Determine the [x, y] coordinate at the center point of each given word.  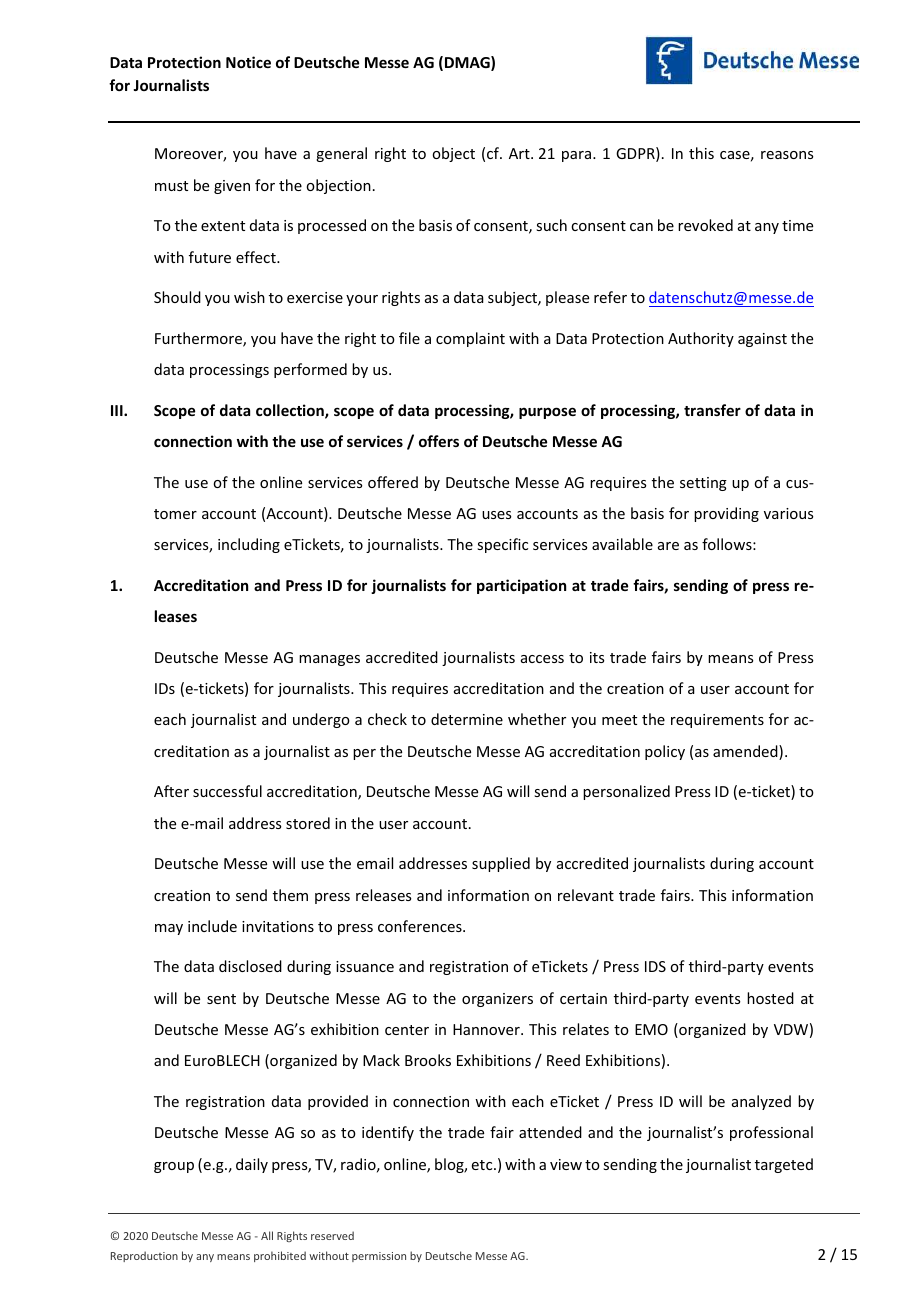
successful [227, 791]
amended [746, 752]
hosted [770, 998]
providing [726, 514]
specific [502, 545]
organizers [497, 1000]
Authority [701, 339]
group [174, 1167]
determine [467, 719]
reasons [787, 155]
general [341, 154]
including [249, 545]
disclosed [250, 966]
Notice [248, 62]
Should [177, 297]
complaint [470, 339]
